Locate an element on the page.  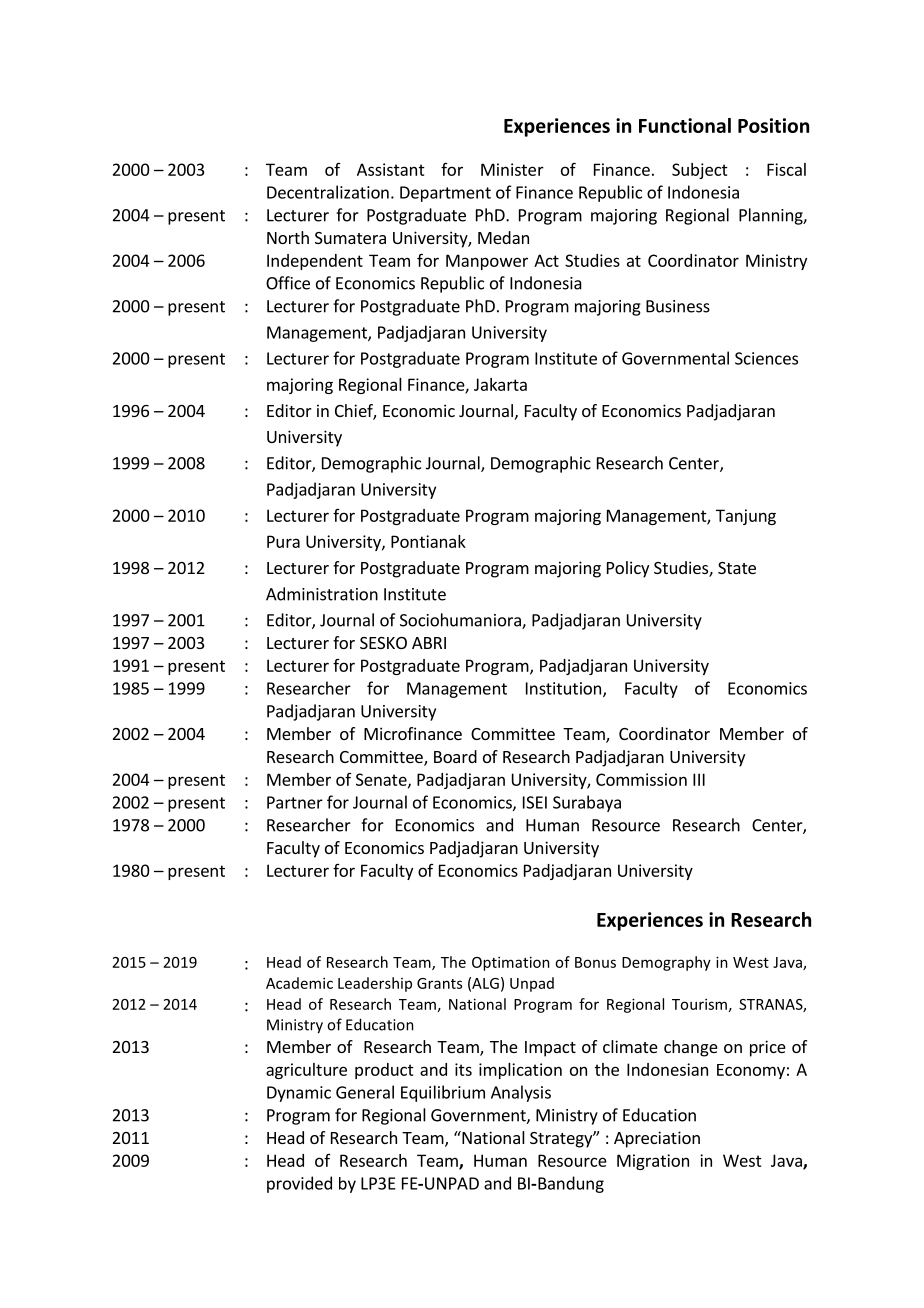
Institution is located at coordinates (565, 689).
